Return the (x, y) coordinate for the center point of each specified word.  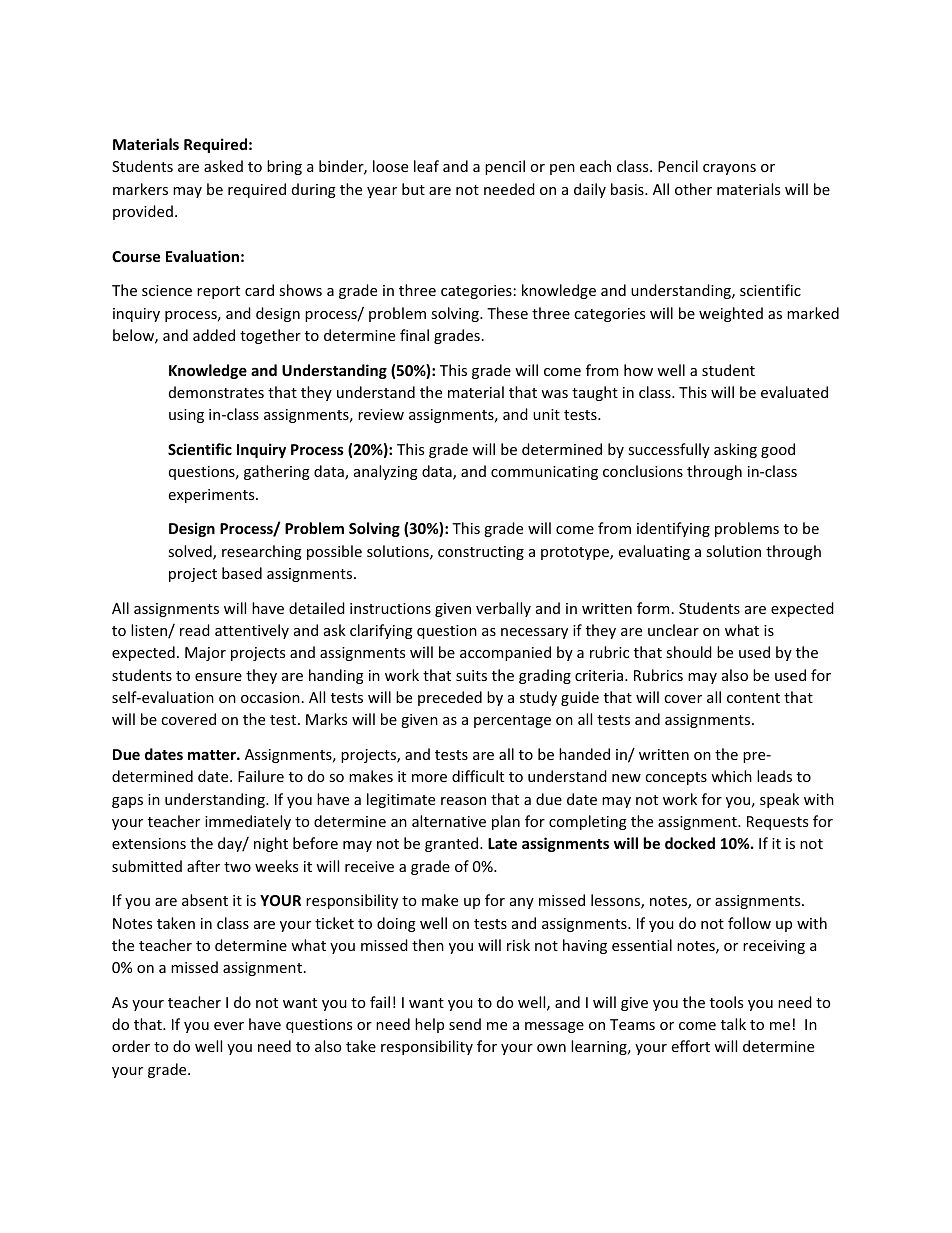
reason (463, 801)
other (693, 189)
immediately (248, 822)
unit (546, 414)
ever (229, 1026)
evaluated (794, 392)
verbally (503, 609)
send (465, 1024)
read (195, 630)
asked (223, 166)
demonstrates (216, 392)
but (413, 189)
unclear (673, 630)
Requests (777, 823)
